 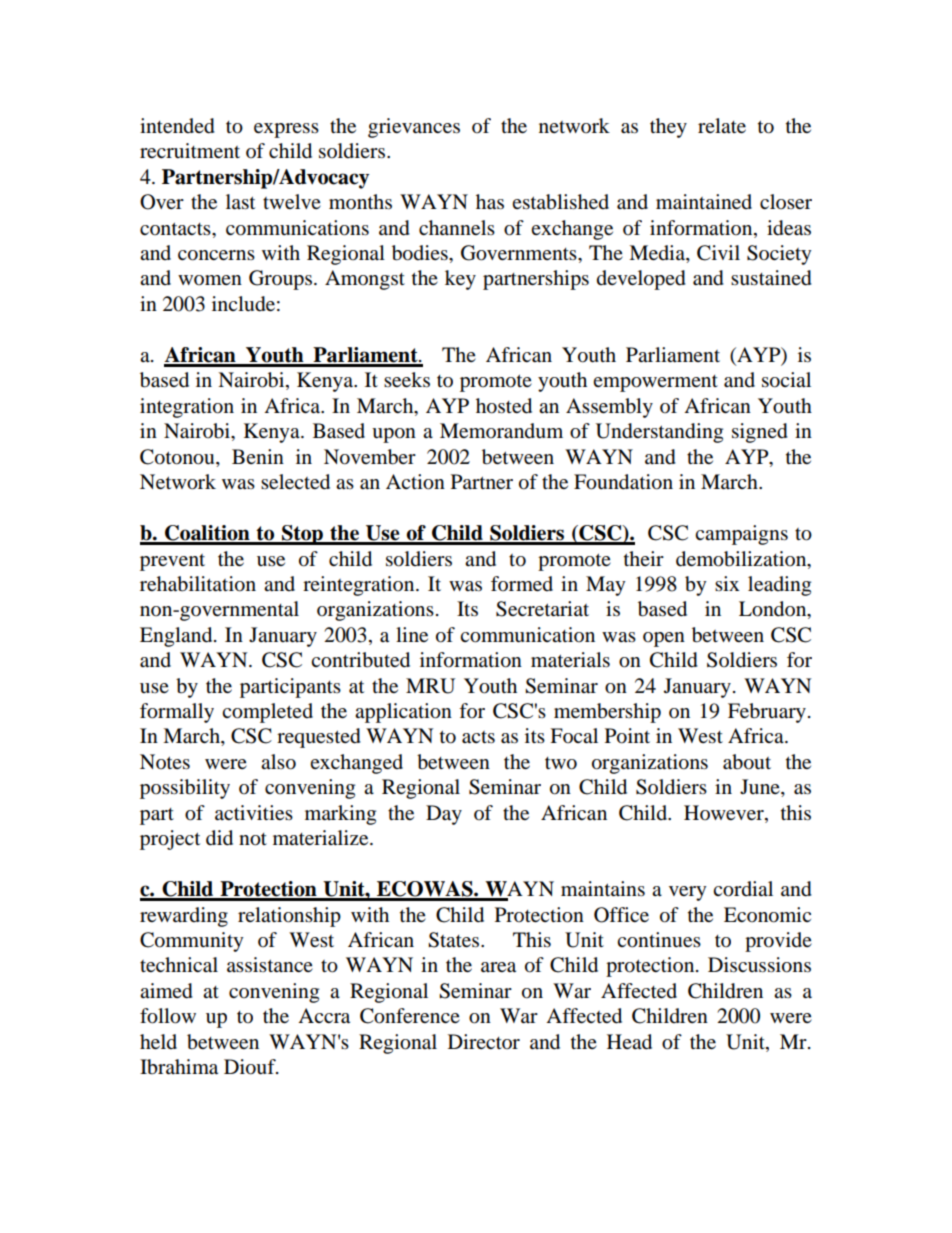 I want to click on Memorandum, so click(x=501, y=431).
